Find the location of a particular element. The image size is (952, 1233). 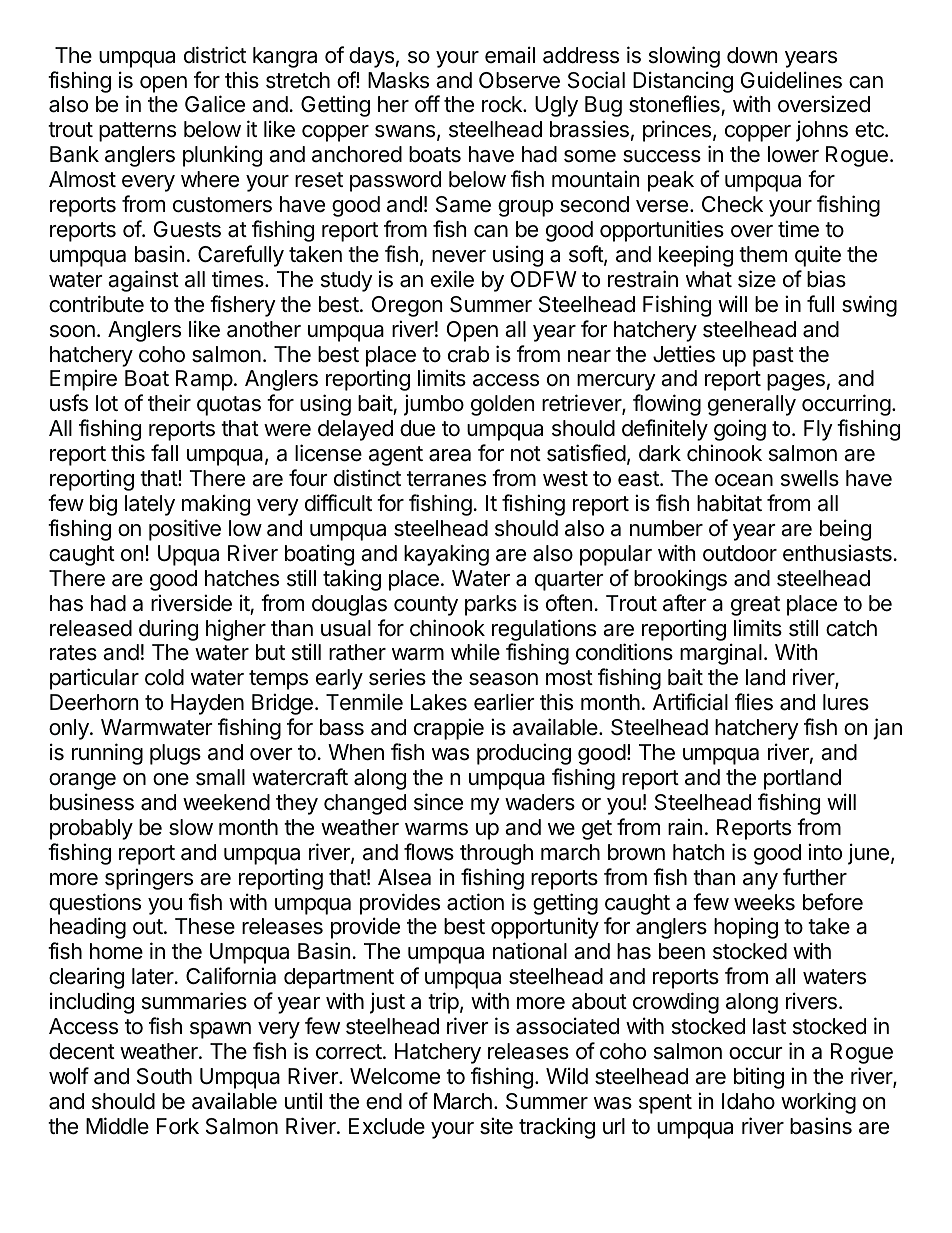

rock is located at coordinates (503, 104).
